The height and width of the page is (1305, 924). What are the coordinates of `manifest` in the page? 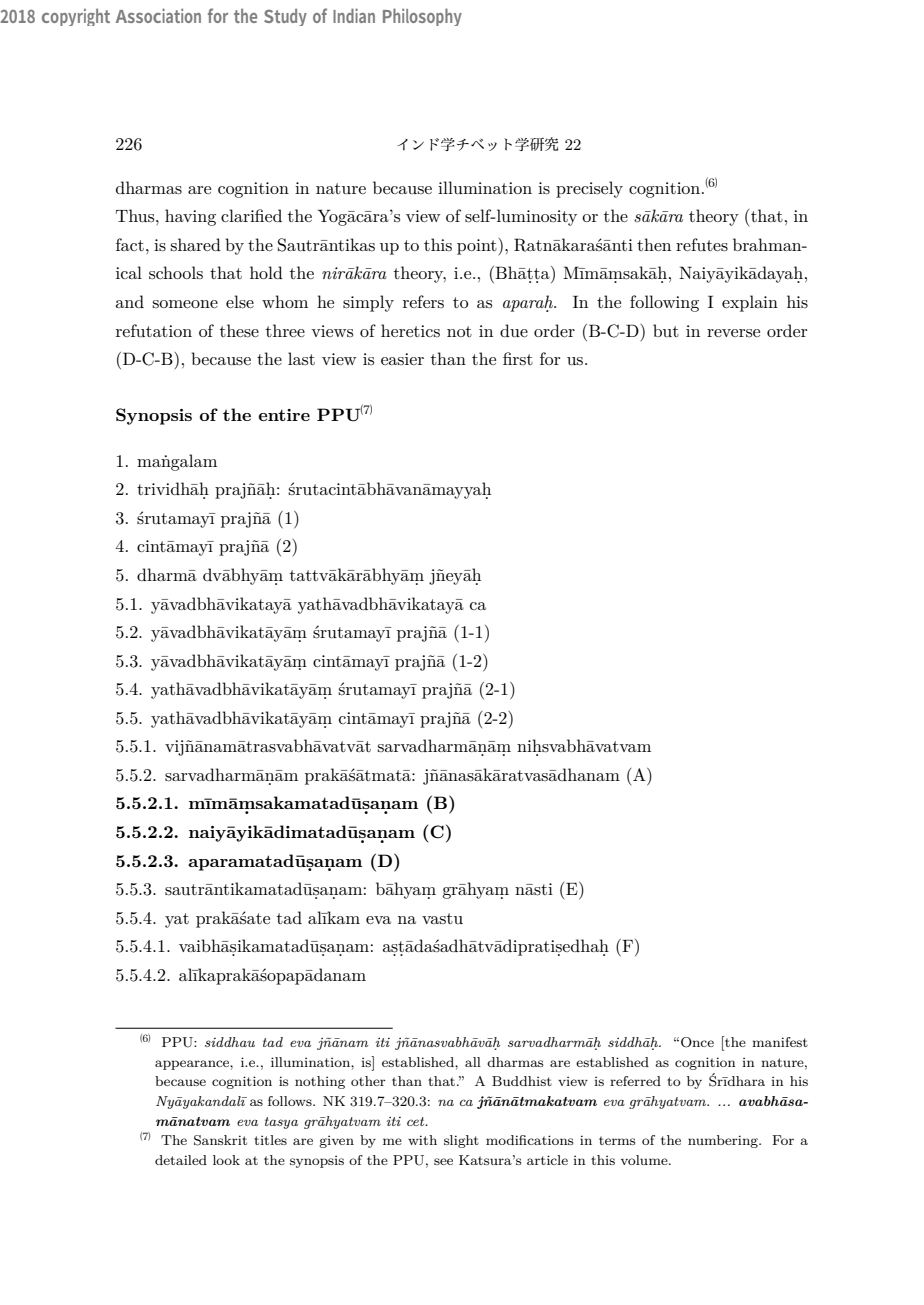 It's located at (780, 1042).
